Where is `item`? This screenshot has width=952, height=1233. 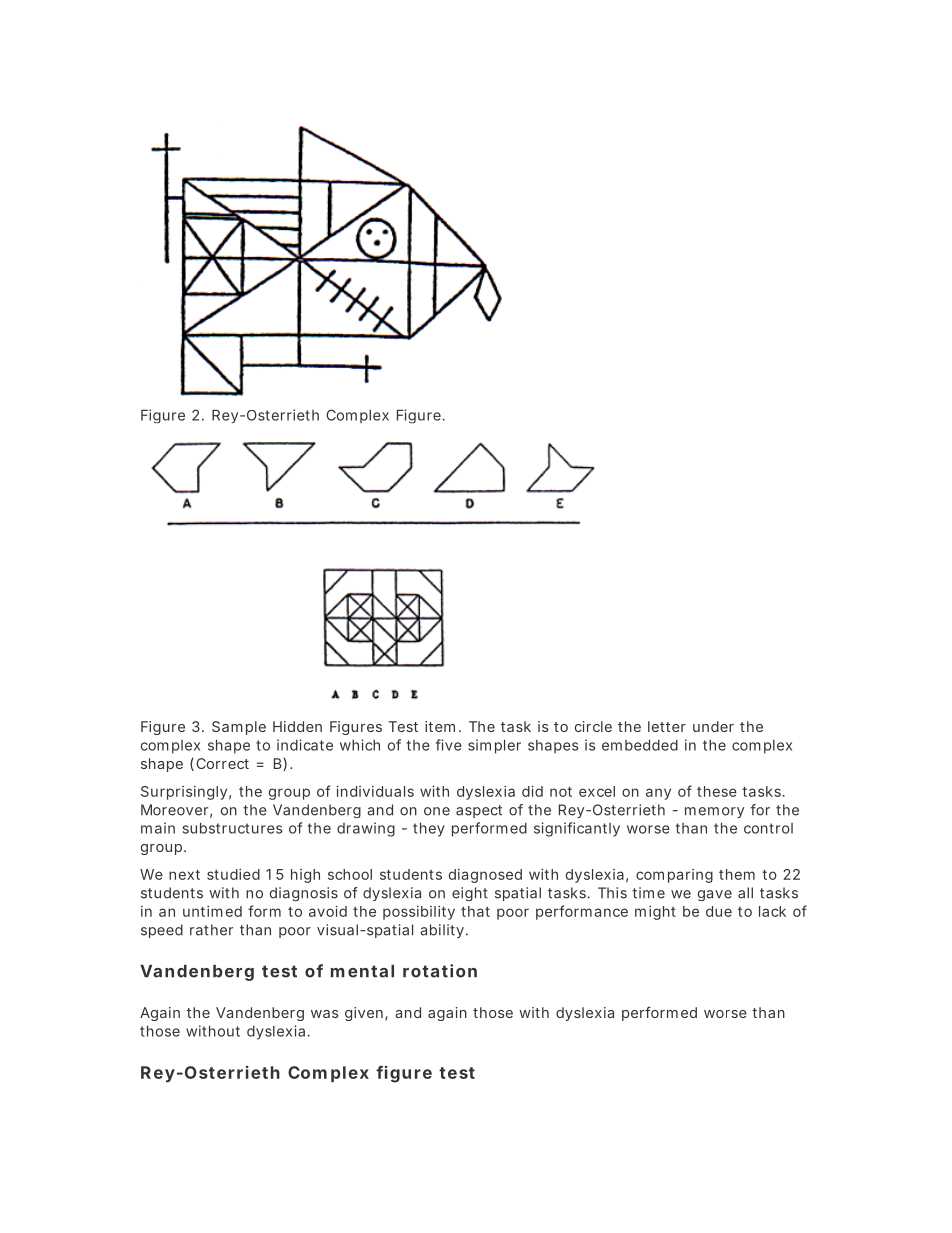 item is located at coordinates (440, 726).
